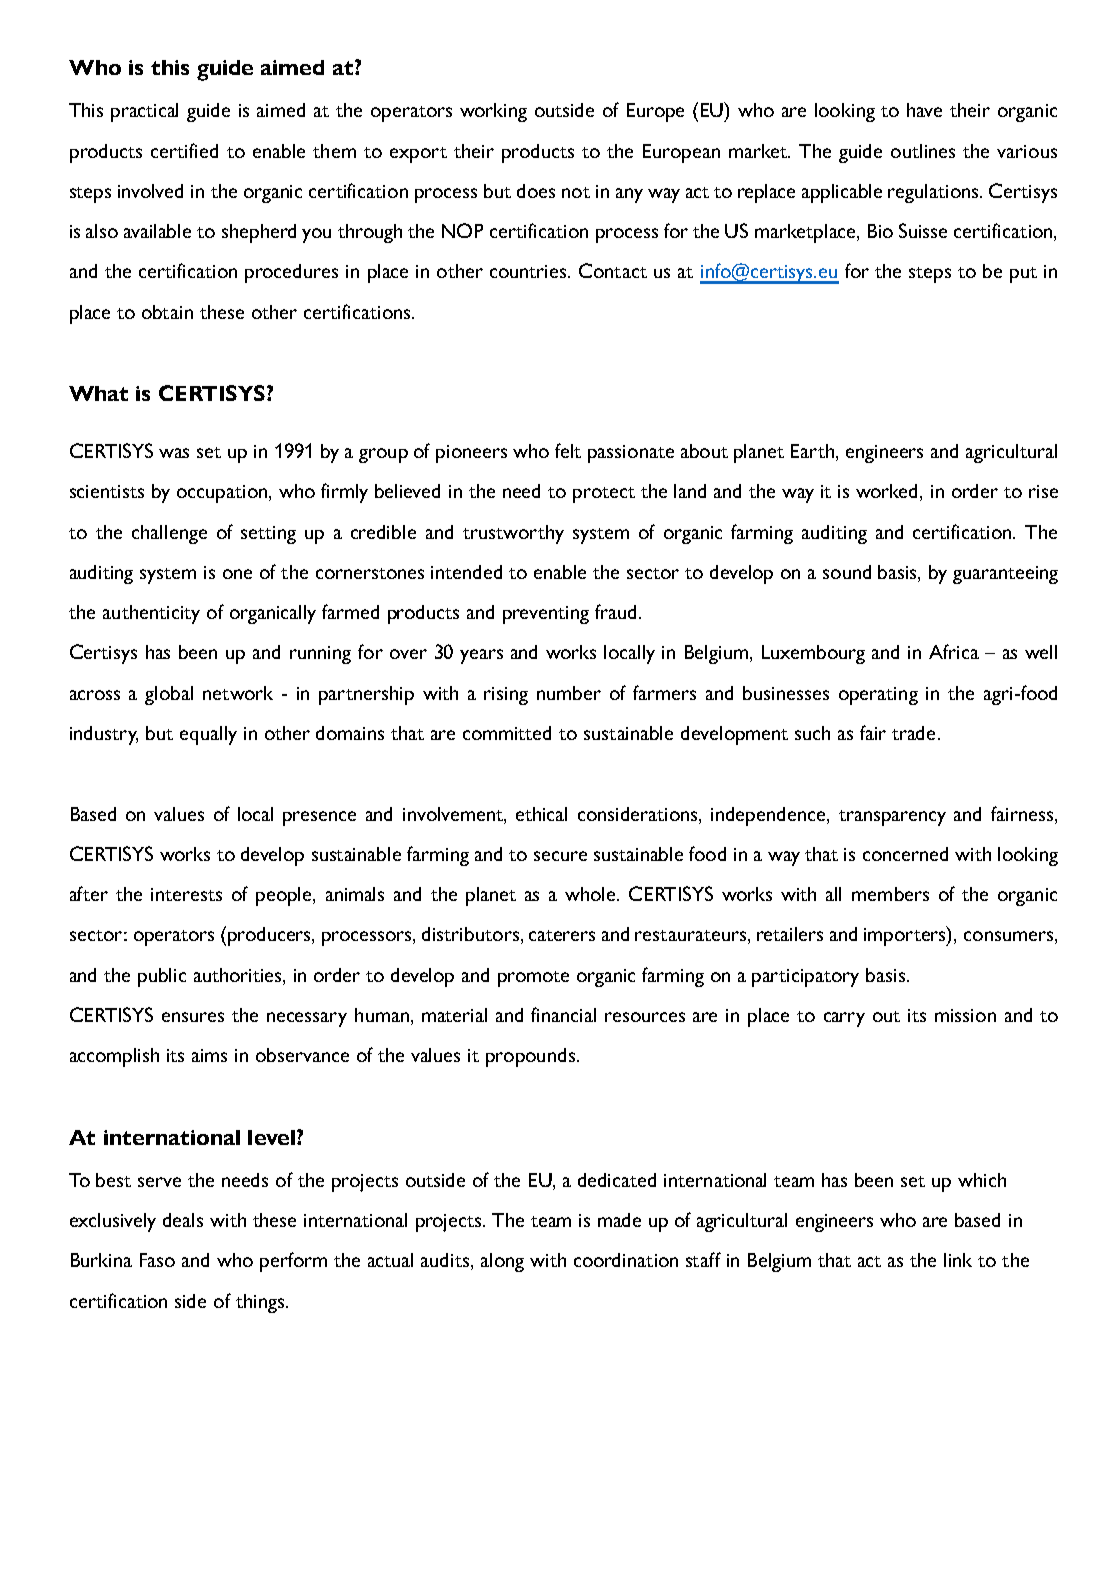  What do you see at coordinates (1005, 575) in the image?
I see `guaranteeing` at bounding box center [1005, 575].
